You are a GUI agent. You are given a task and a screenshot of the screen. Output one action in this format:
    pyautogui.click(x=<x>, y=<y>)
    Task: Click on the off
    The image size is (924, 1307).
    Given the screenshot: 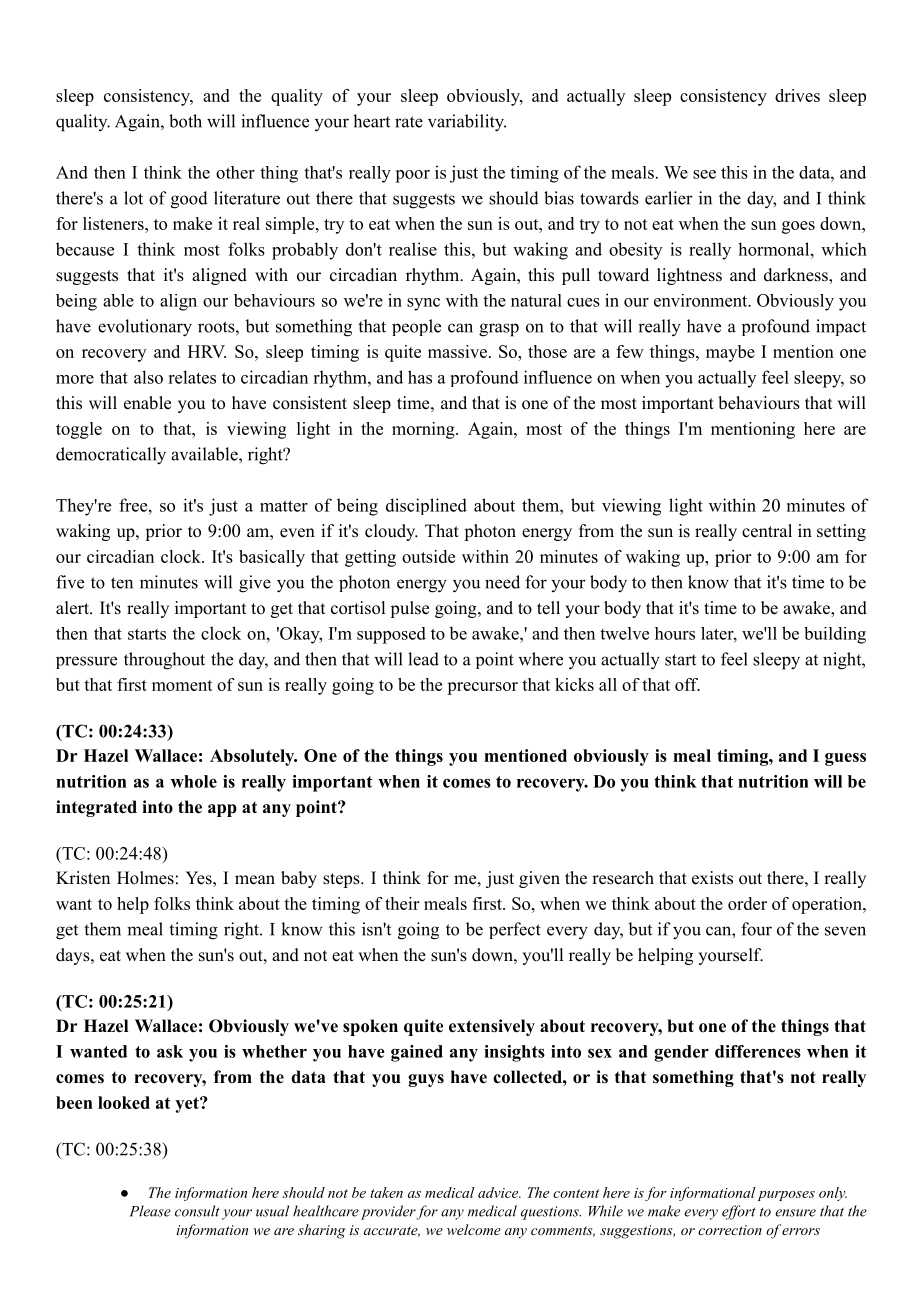 What is the action you would take?
    pyautogui.click(x=687, y=684)
